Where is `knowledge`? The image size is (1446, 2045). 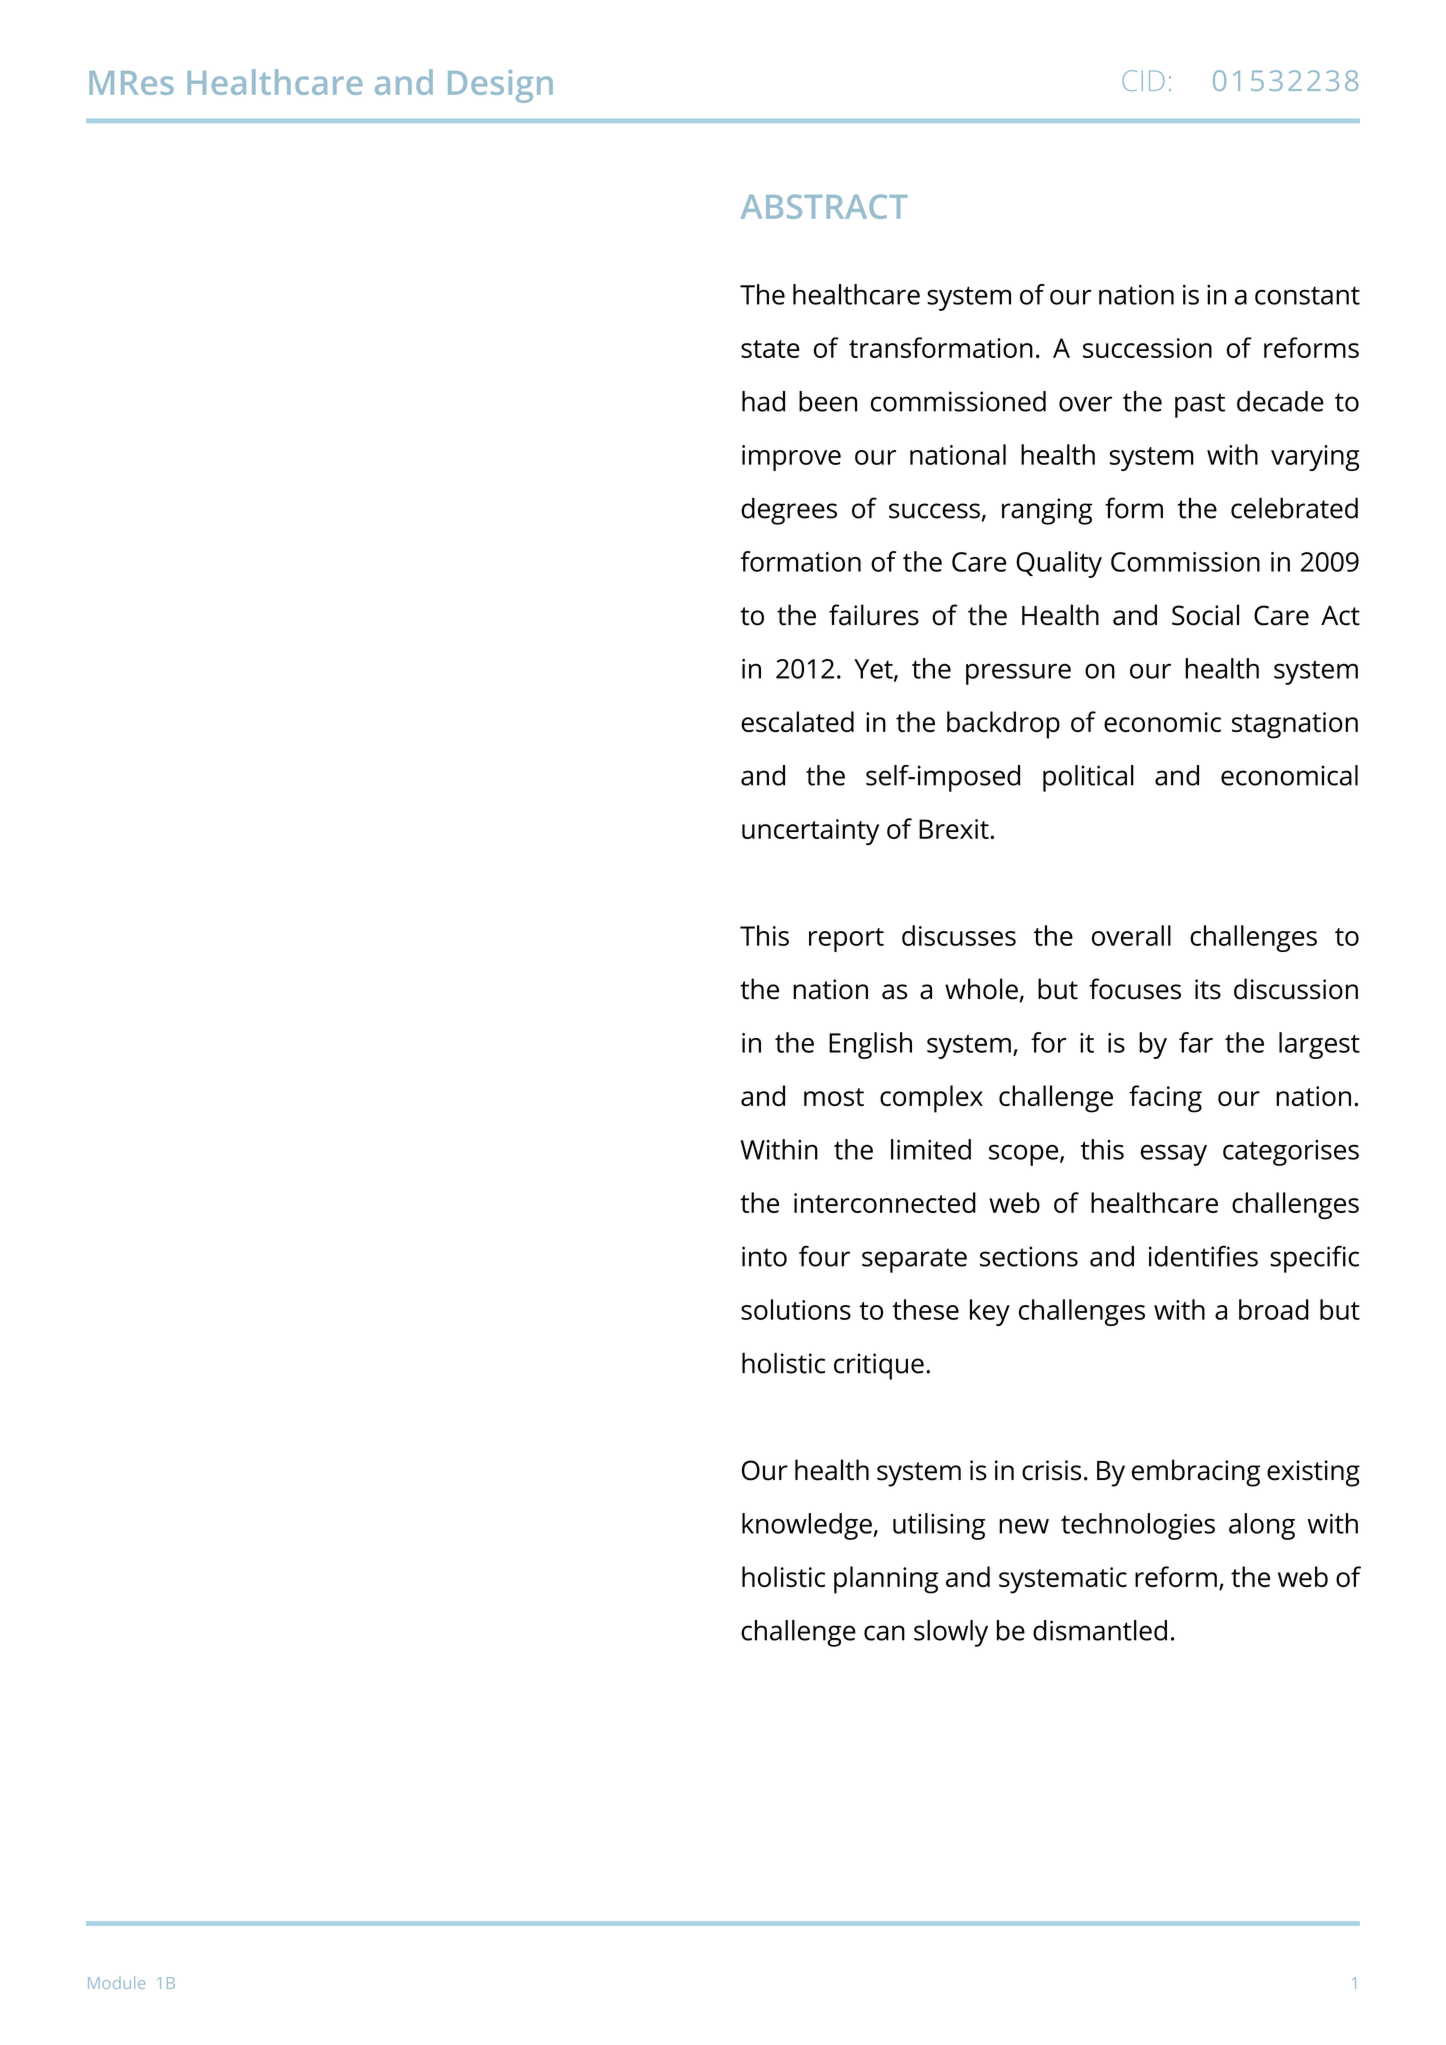
knowledge is located at coordinates (807, 1526).
